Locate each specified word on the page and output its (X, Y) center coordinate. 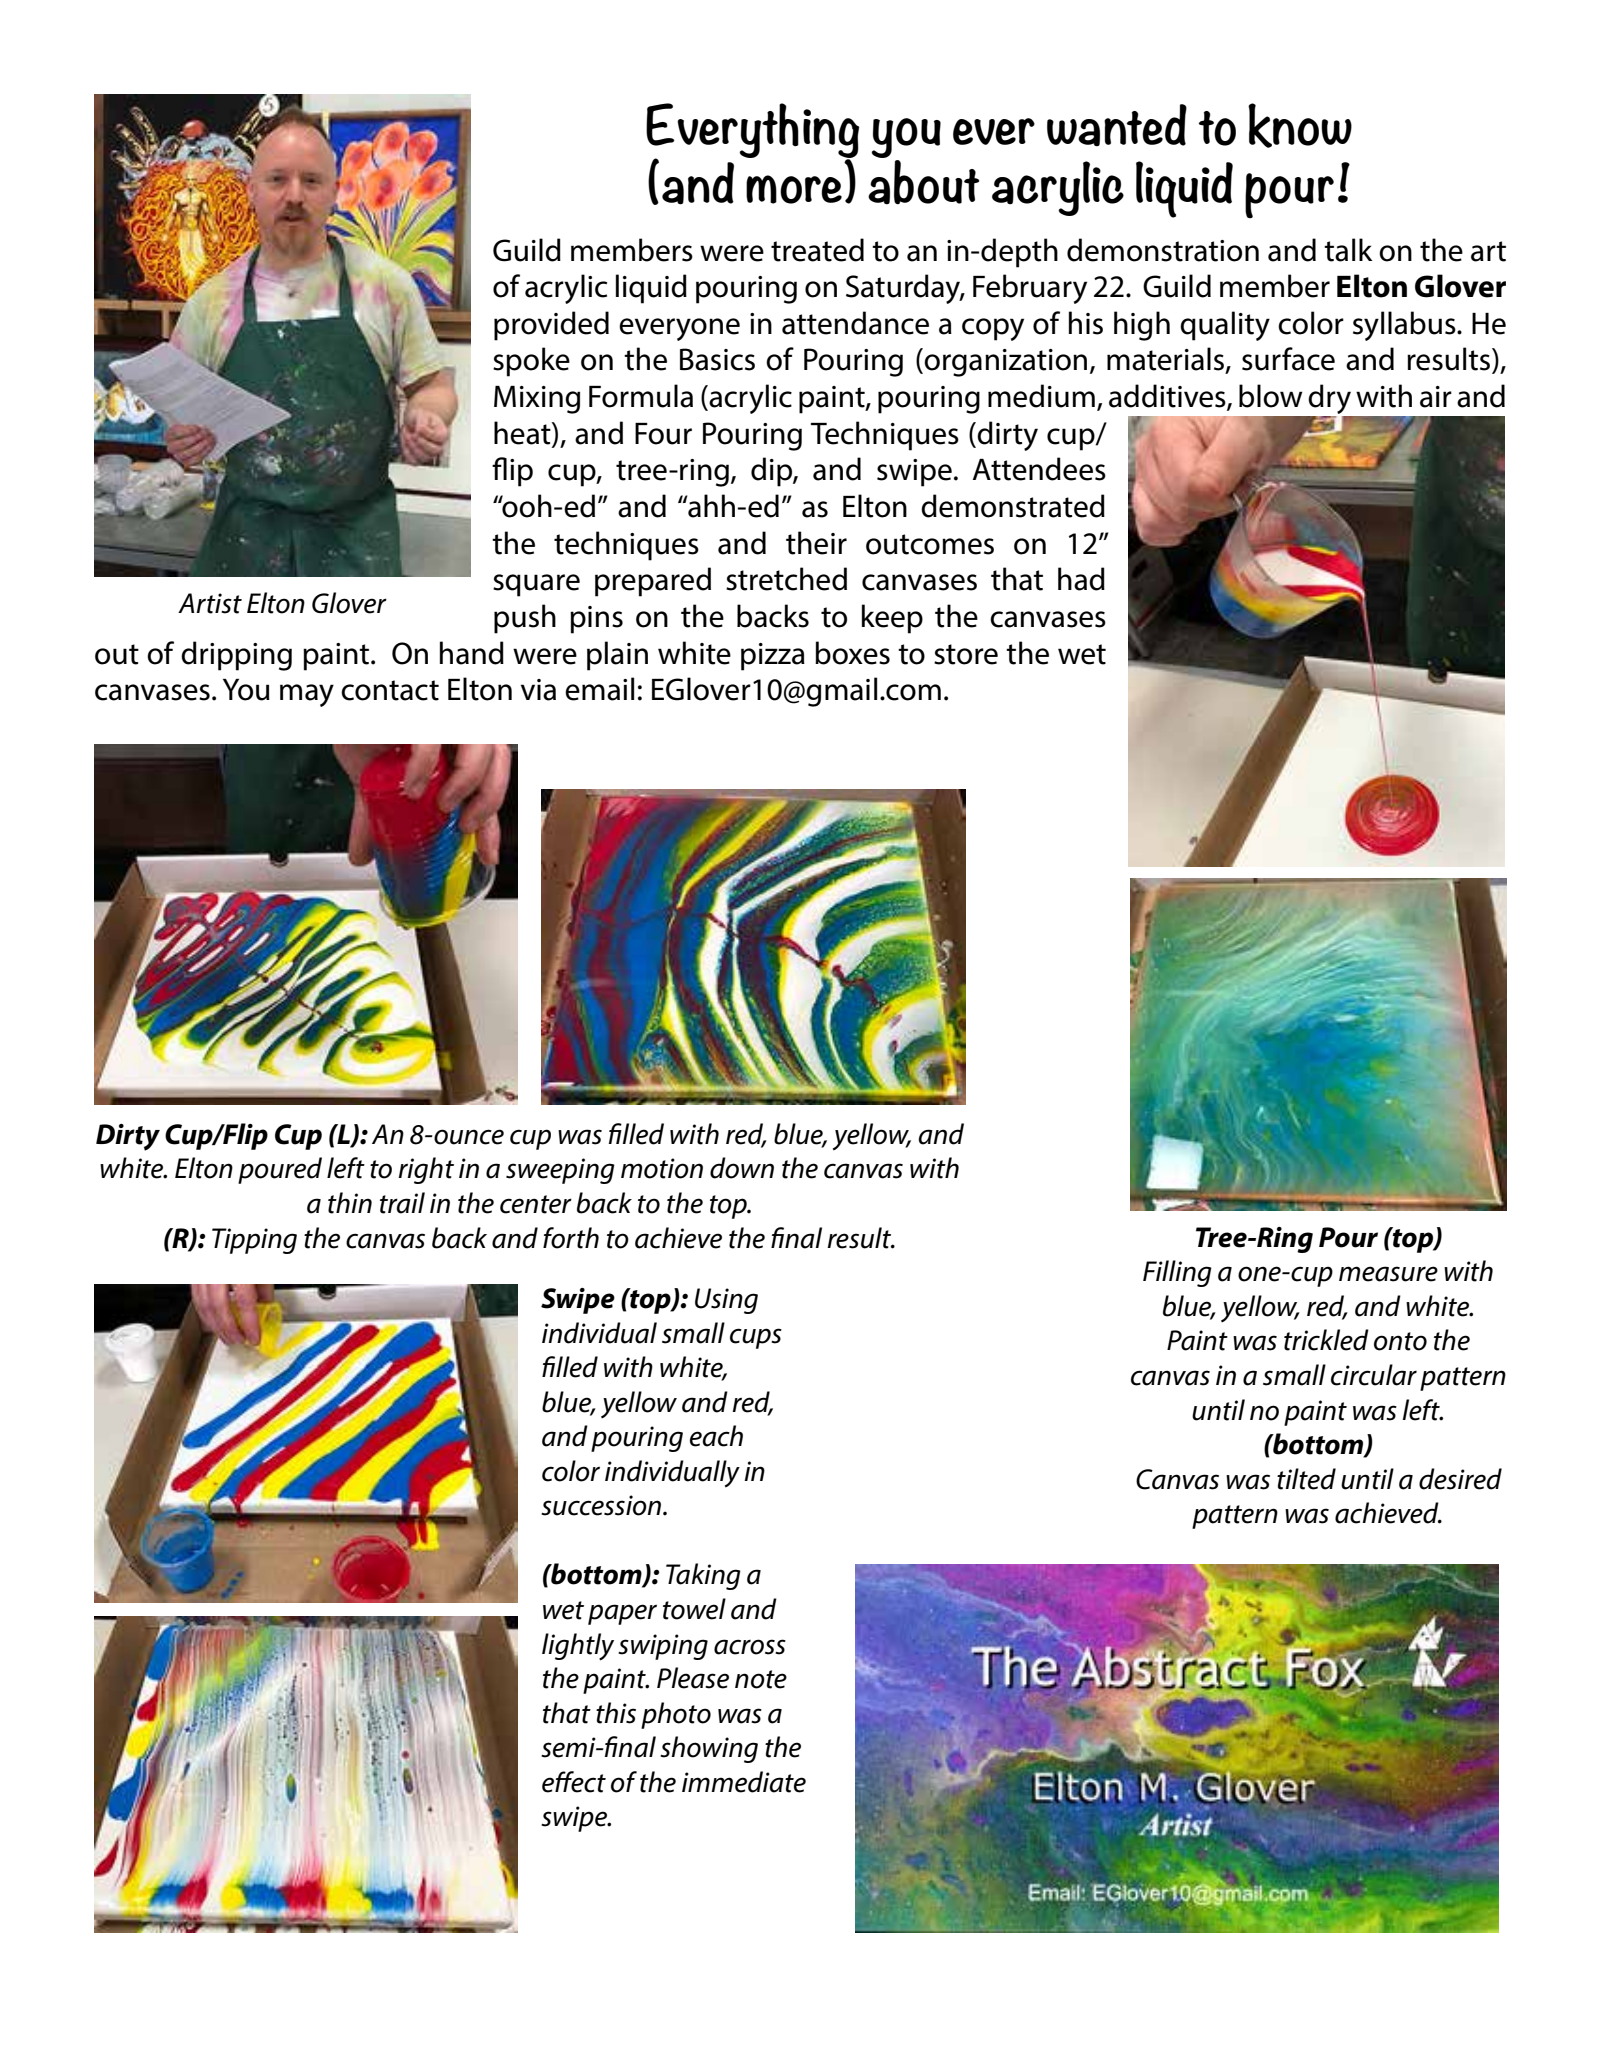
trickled (1326, 1340)
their (816, 543)
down (742, 1168)
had (1081, 579)
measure (1388, 1274)
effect (574, 1782)
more (794, 189)
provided (551, 326)
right (426, 1170)
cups (756, 1338)
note (761, 1679)
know (1300, 125)
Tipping (254, 1241)
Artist (210, 603)
